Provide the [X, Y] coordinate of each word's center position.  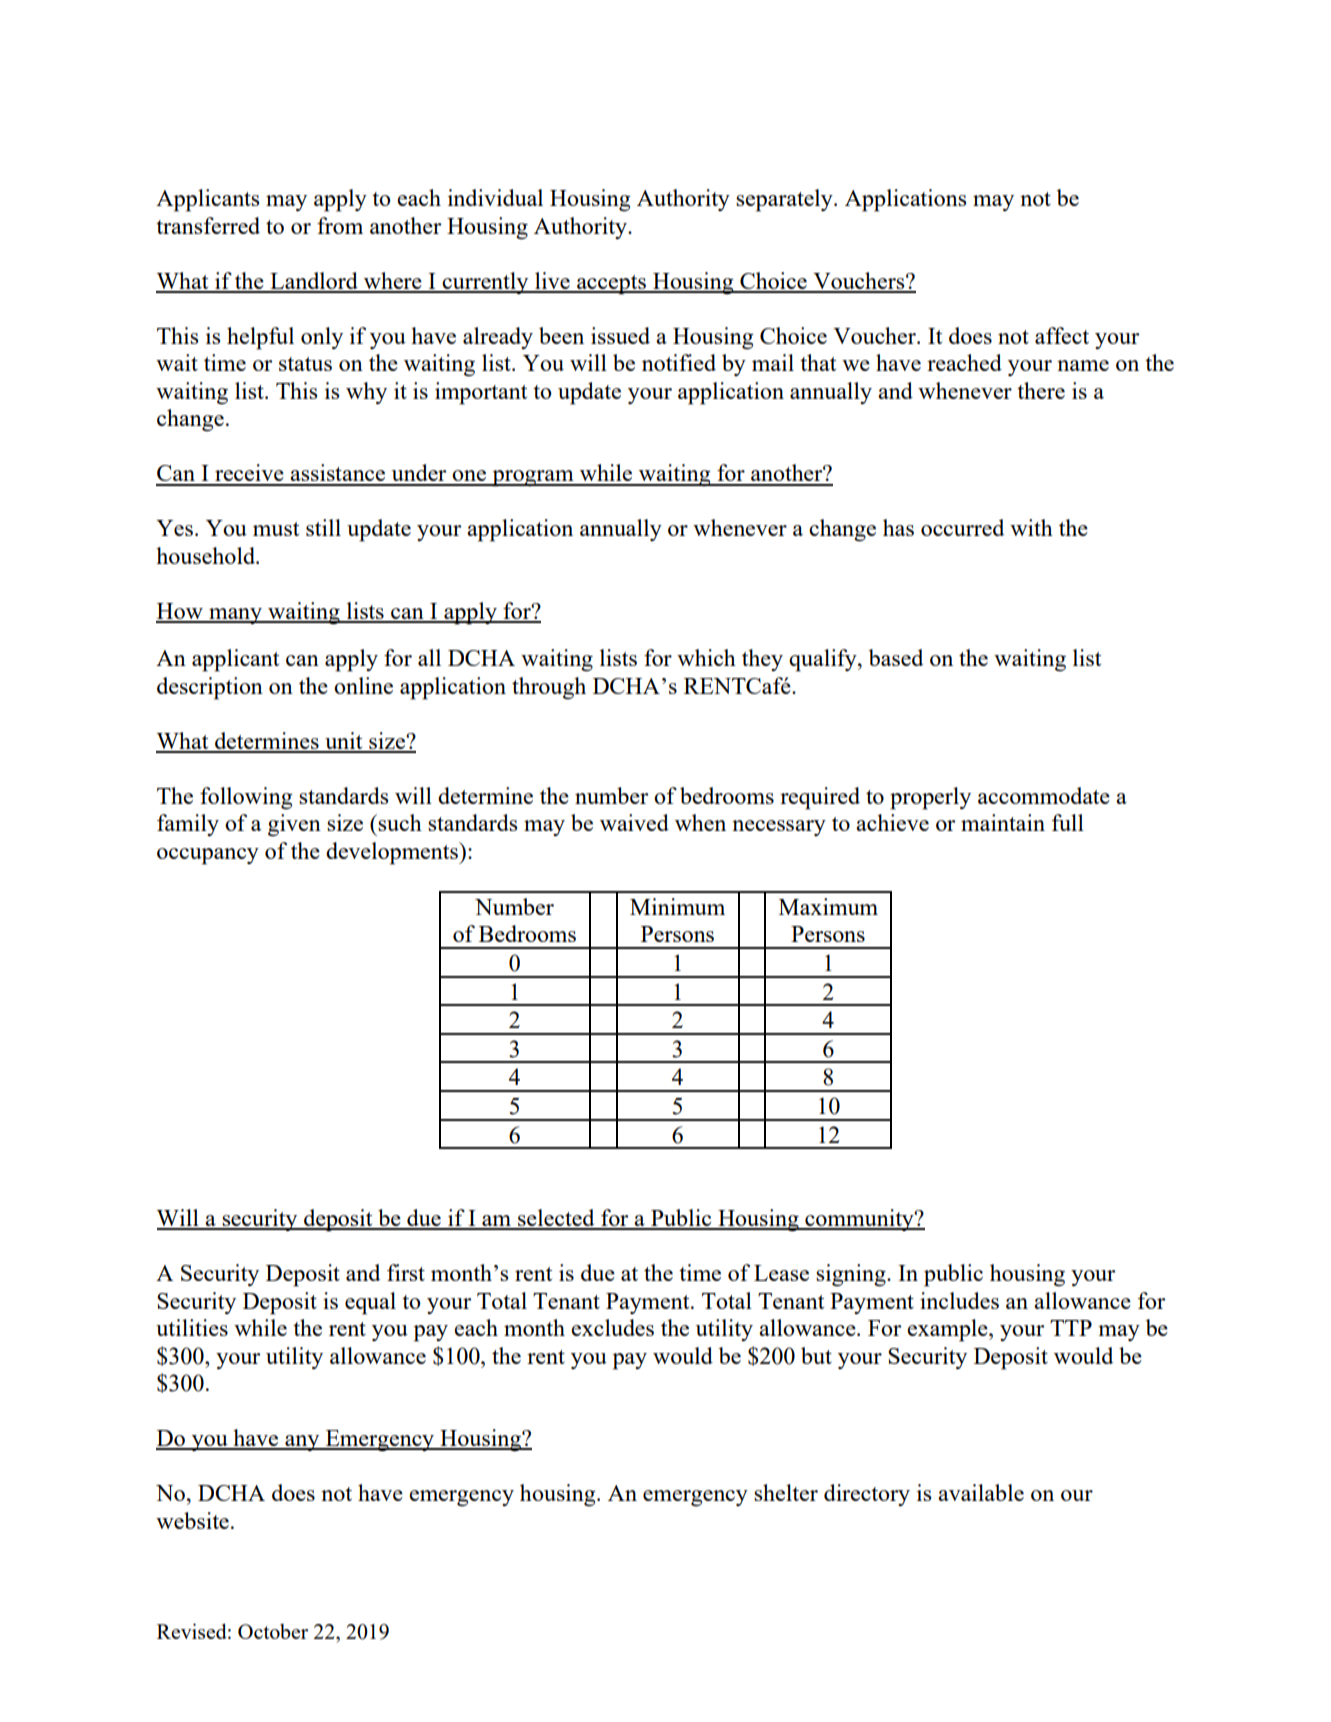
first [406, 1272]
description [210, 688]
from [340, 225]
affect [1062, 335]
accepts [611, 285]
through [549, 688]
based [896, 657]
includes [959, 1300]
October [273, 1631]
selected [556, 1219]
